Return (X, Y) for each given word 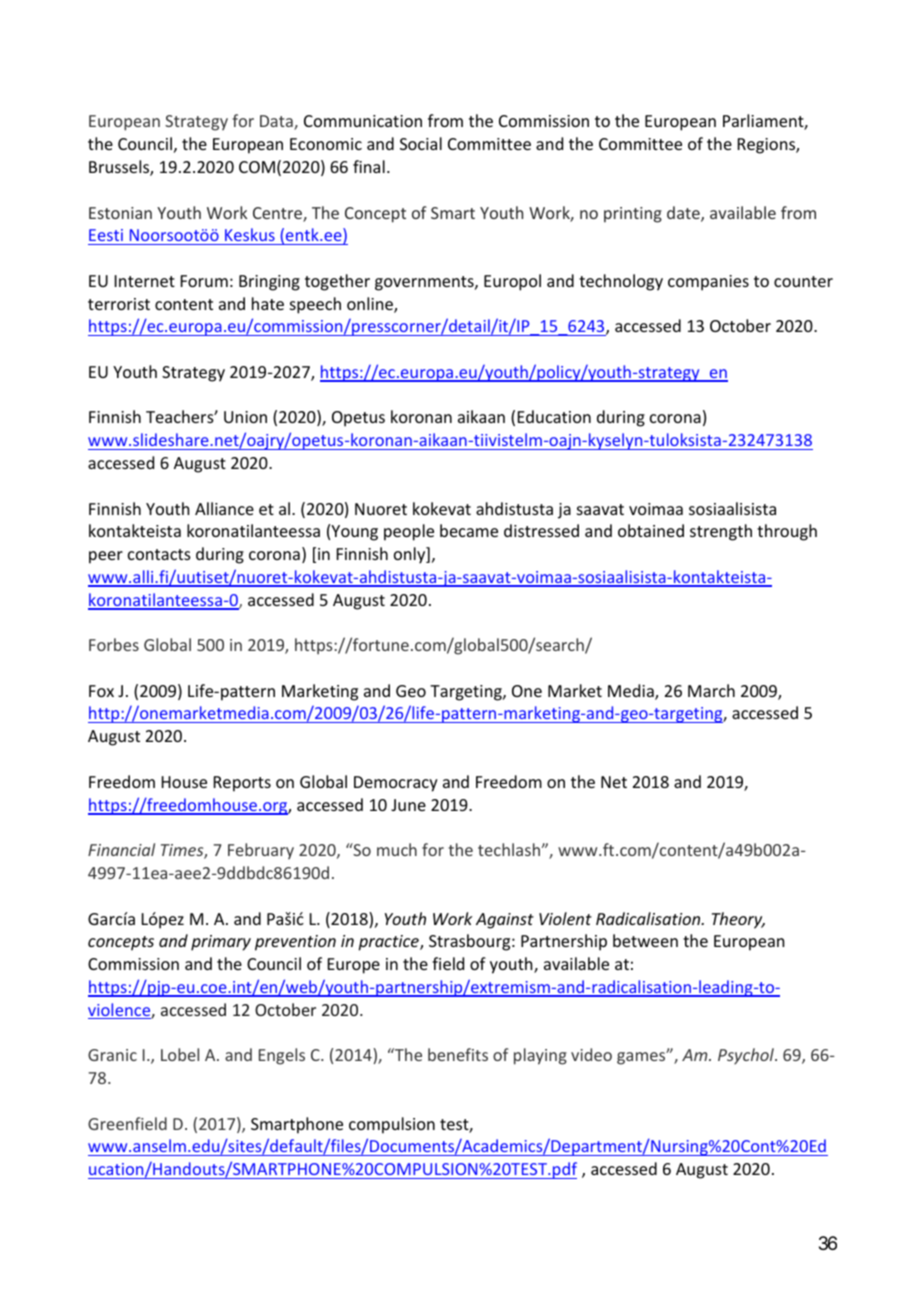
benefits (458, 1054)
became (469, 530)
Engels (282, 1056)
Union (245, 417)
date (684, 214)
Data (277, 122)
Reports (242, 784)
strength (721, 532)
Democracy (396, 784)
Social (421, 143)
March (711, 690)
